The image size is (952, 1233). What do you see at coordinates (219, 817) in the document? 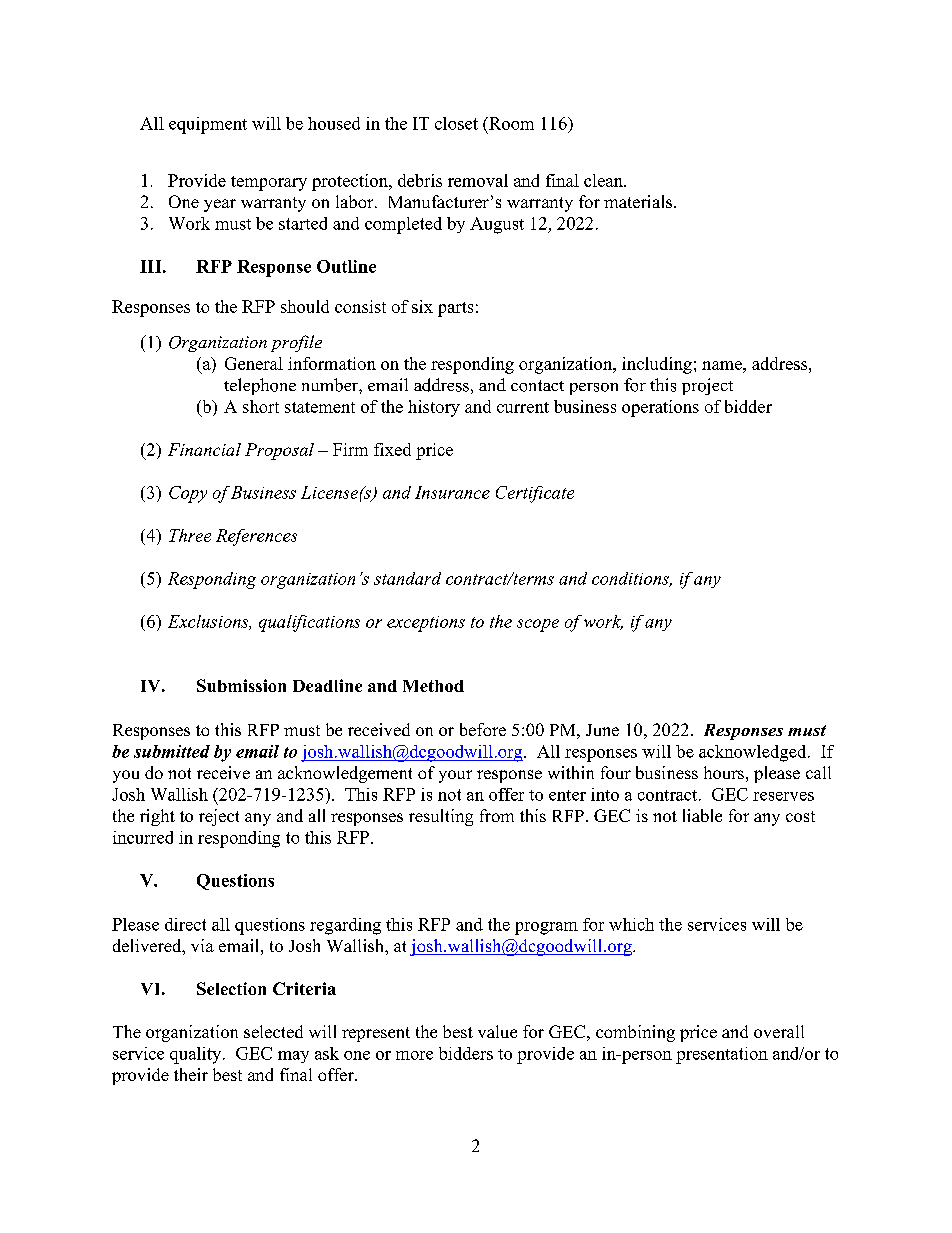
I see `reject` at bounding box center [219, 817].
